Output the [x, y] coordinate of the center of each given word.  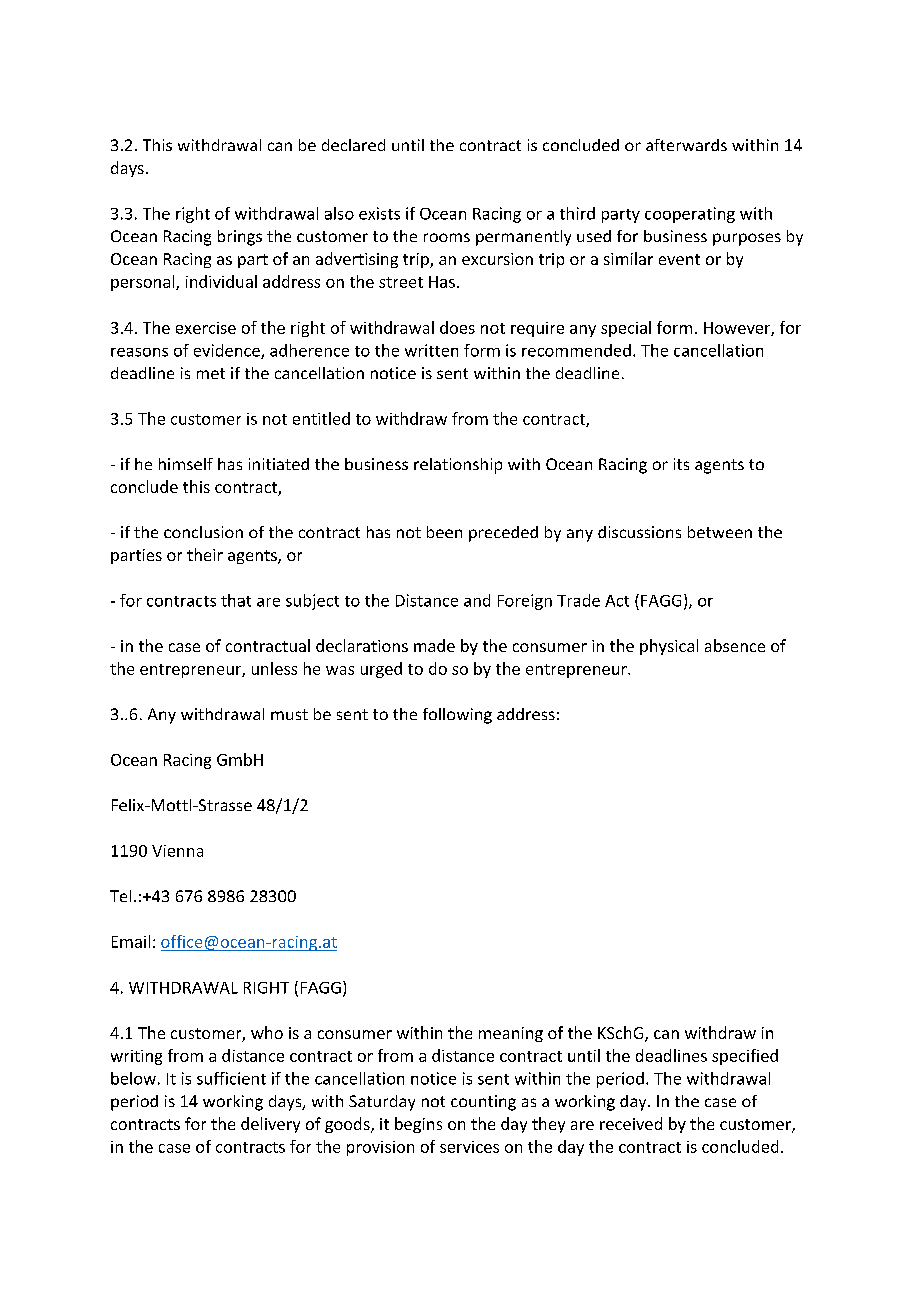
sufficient [231, 1078]
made [434, 645]
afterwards [686, 145]
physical [669, 647]
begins [418, 1125]
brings [240, 238]
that [236, 600]
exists [379, 213]
